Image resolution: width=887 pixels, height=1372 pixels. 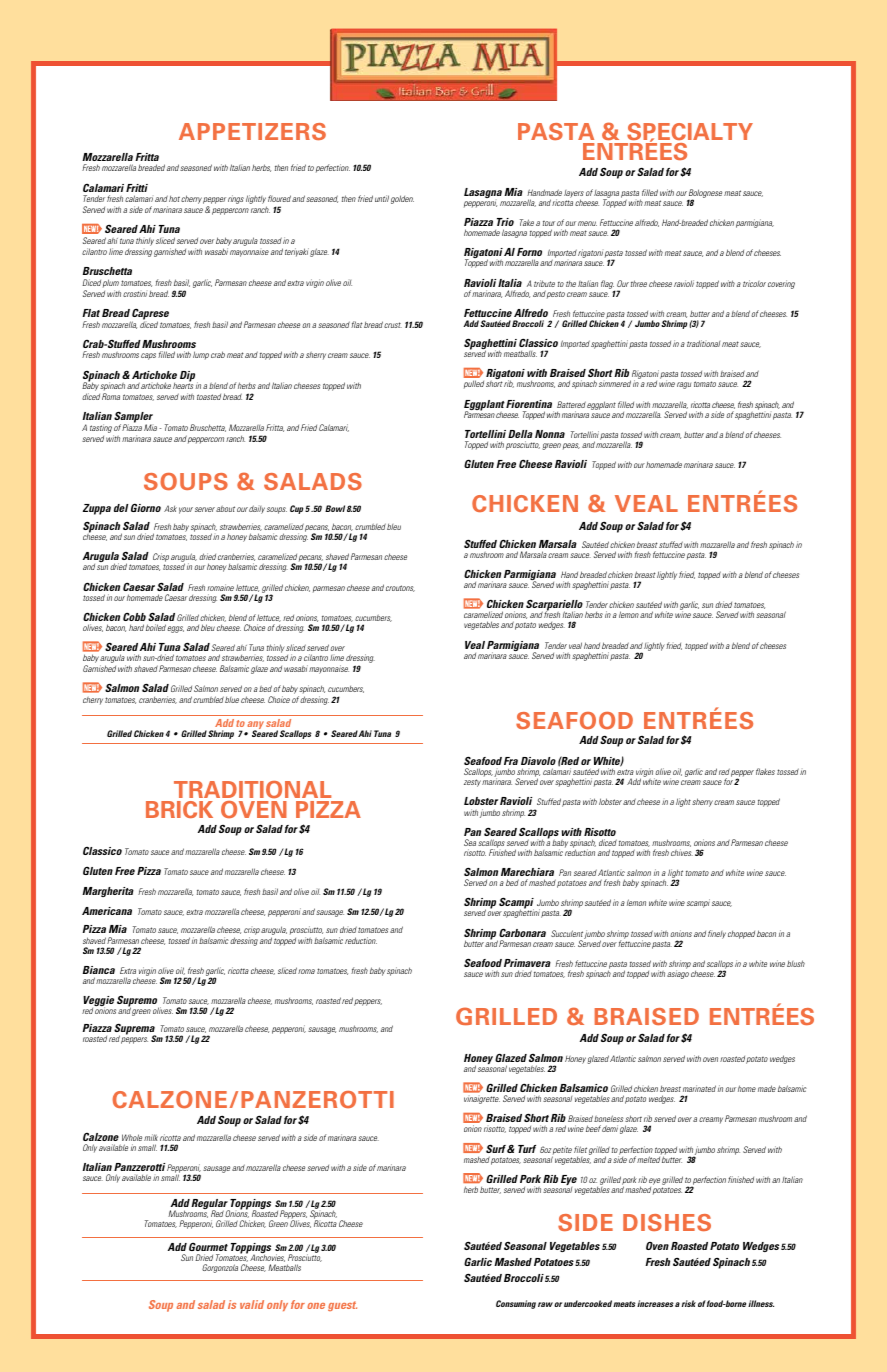 I want to click on milk, so click(x=151, y=1137).
